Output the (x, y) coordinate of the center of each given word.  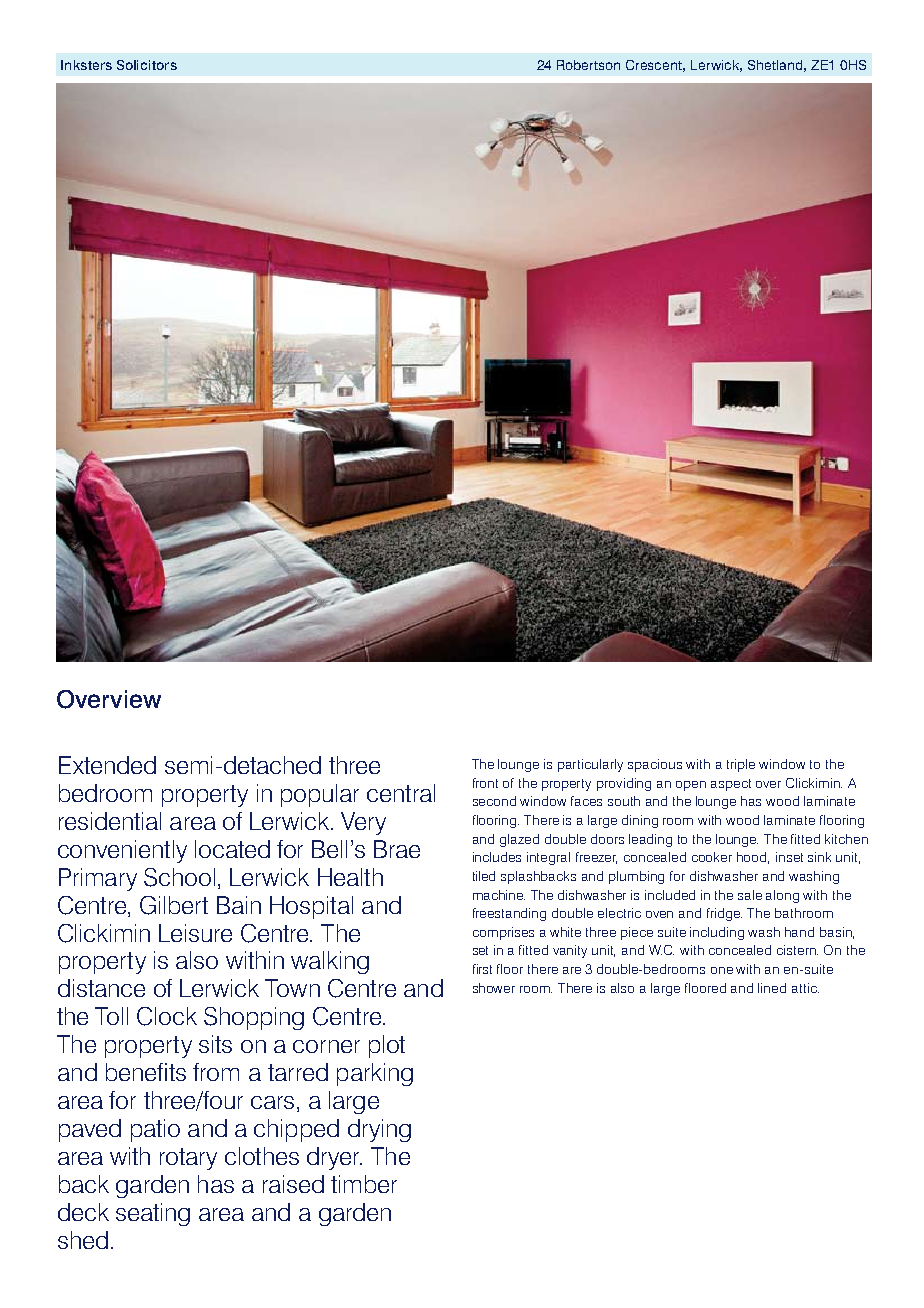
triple (741, 765)
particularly (590, 765)
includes (497, 857)
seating (153, 1214)
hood (753, 858)
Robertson (588, 65)
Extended (107, 765)
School (179, 877)
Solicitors (147, 65)
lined (772, 988)
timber (364, 1184)
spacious (655, 765)
